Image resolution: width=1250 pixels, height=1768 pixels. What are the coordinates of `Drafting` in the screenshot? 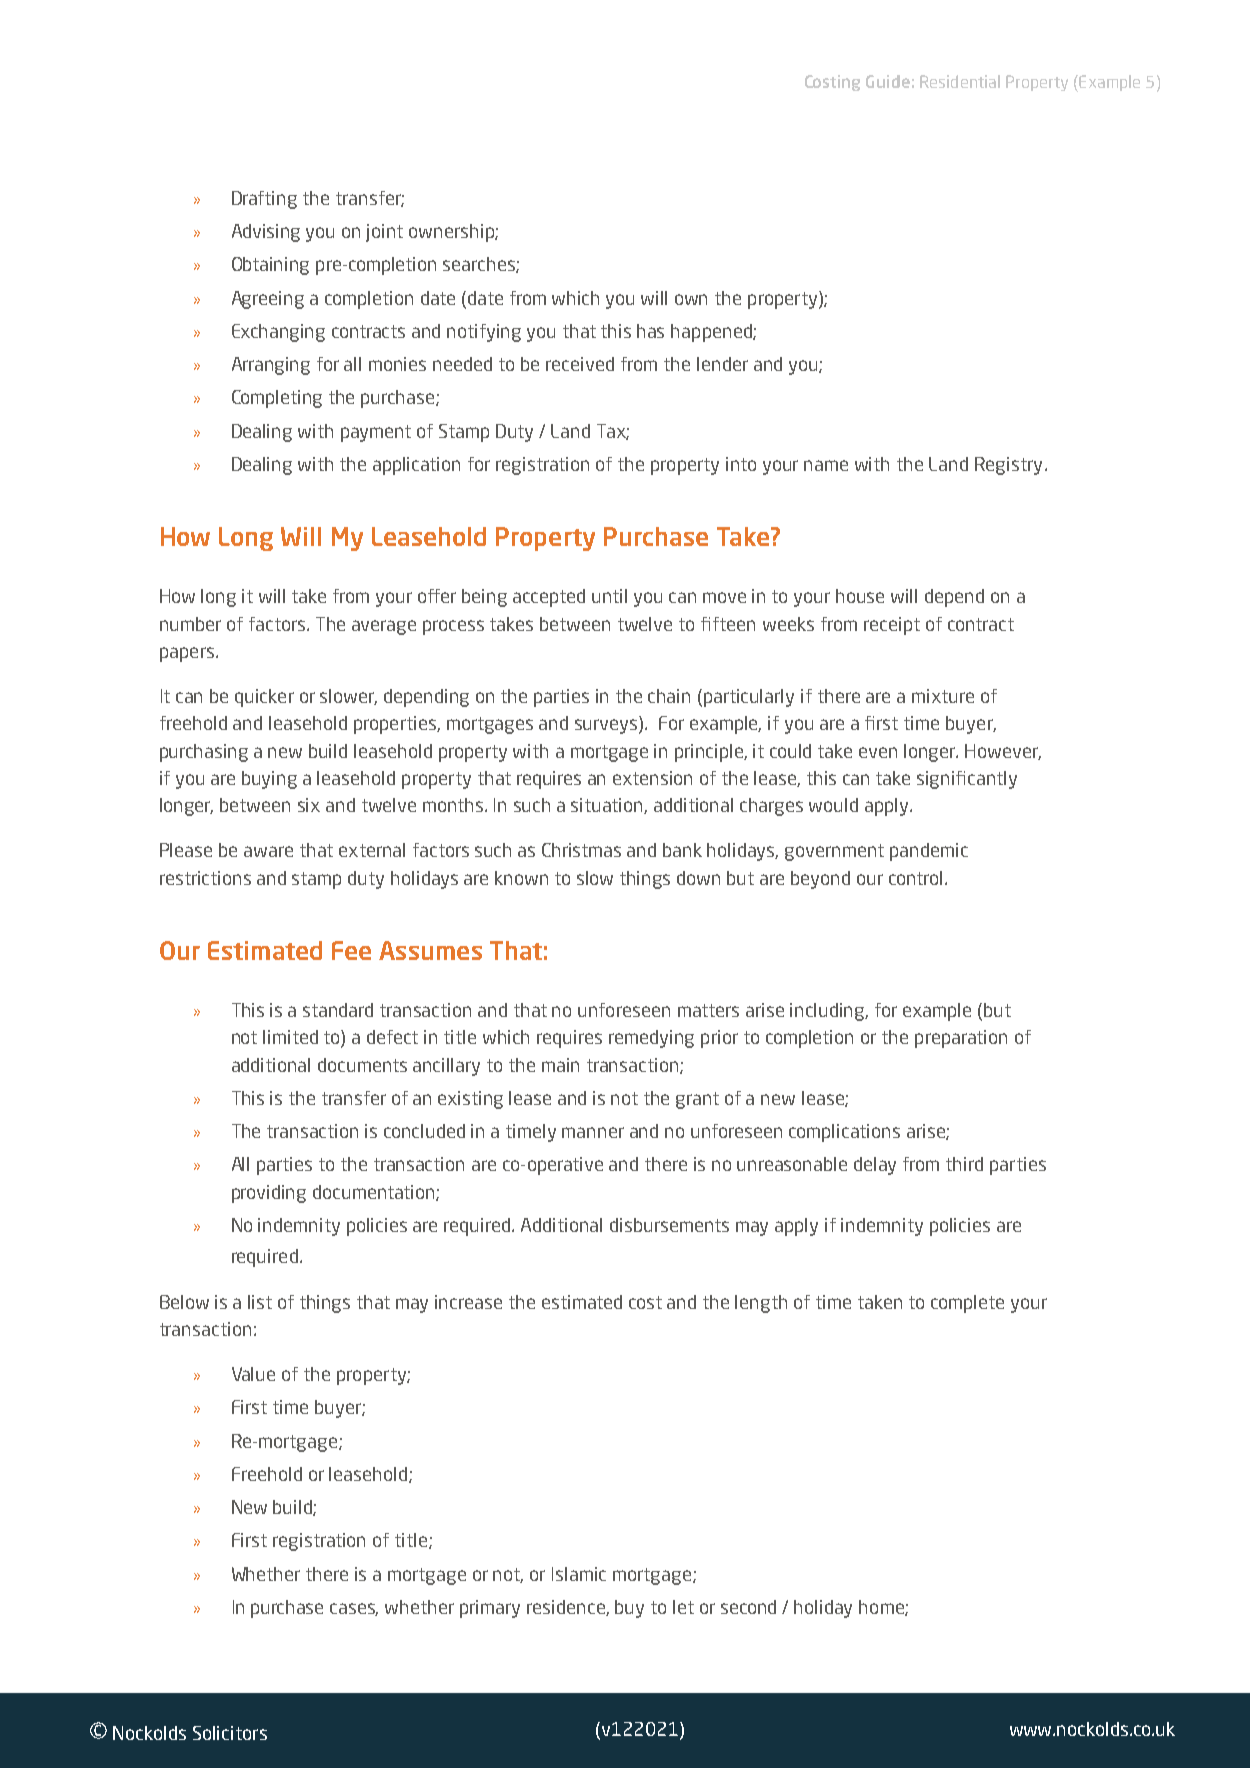 It's located at (264, 200).
